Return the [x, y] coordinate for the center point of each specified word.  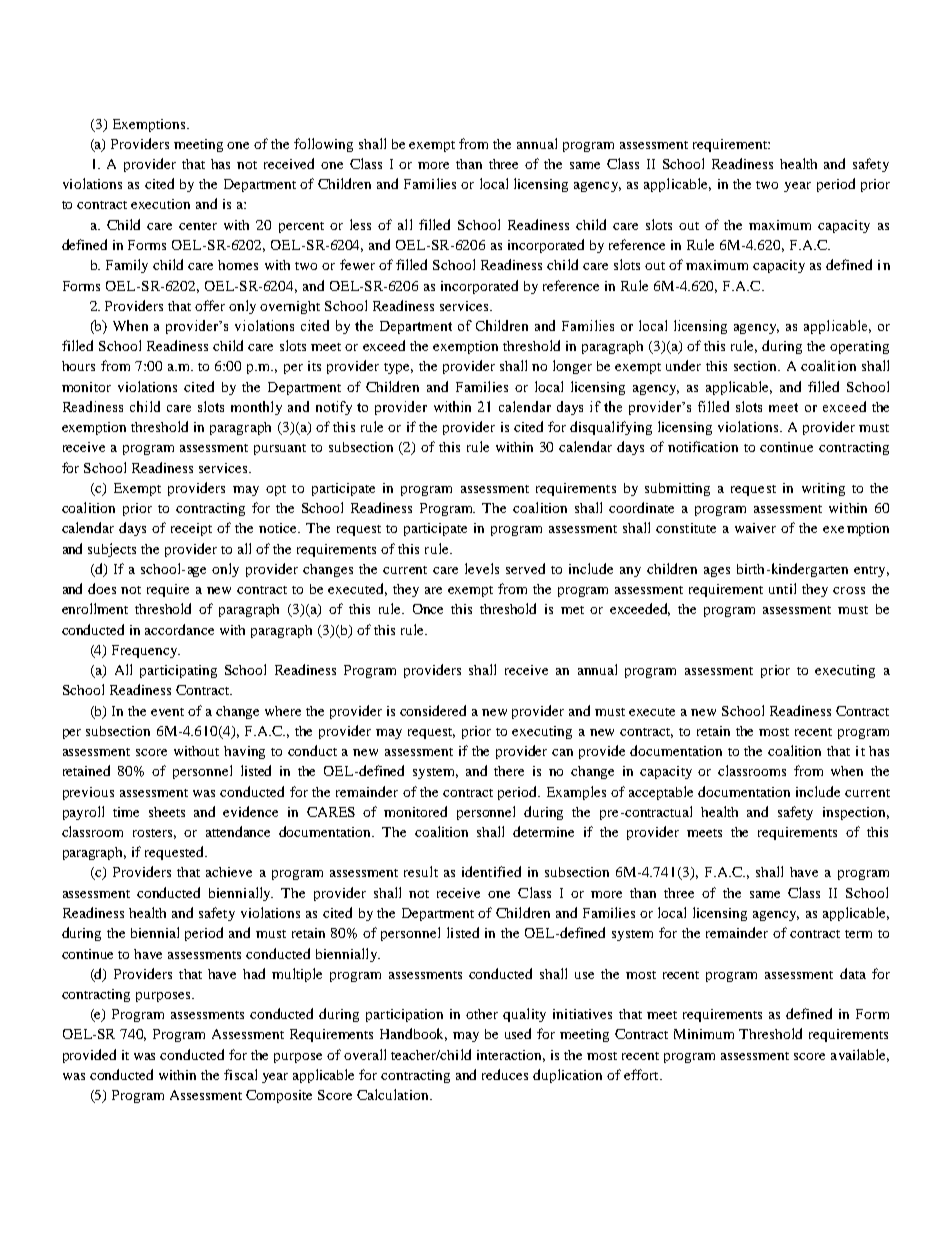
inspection [856, 813]
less [360, 224]
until [782, 588]
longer [572, 367]
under [683, 365]
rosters [154, 834]
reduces [505, 1074]
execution [160, 204]
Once [428, 609]
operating [859, 347]
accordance [179, 629]
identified [491, 871]
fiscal [240, 1074]
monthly [256, 408]
